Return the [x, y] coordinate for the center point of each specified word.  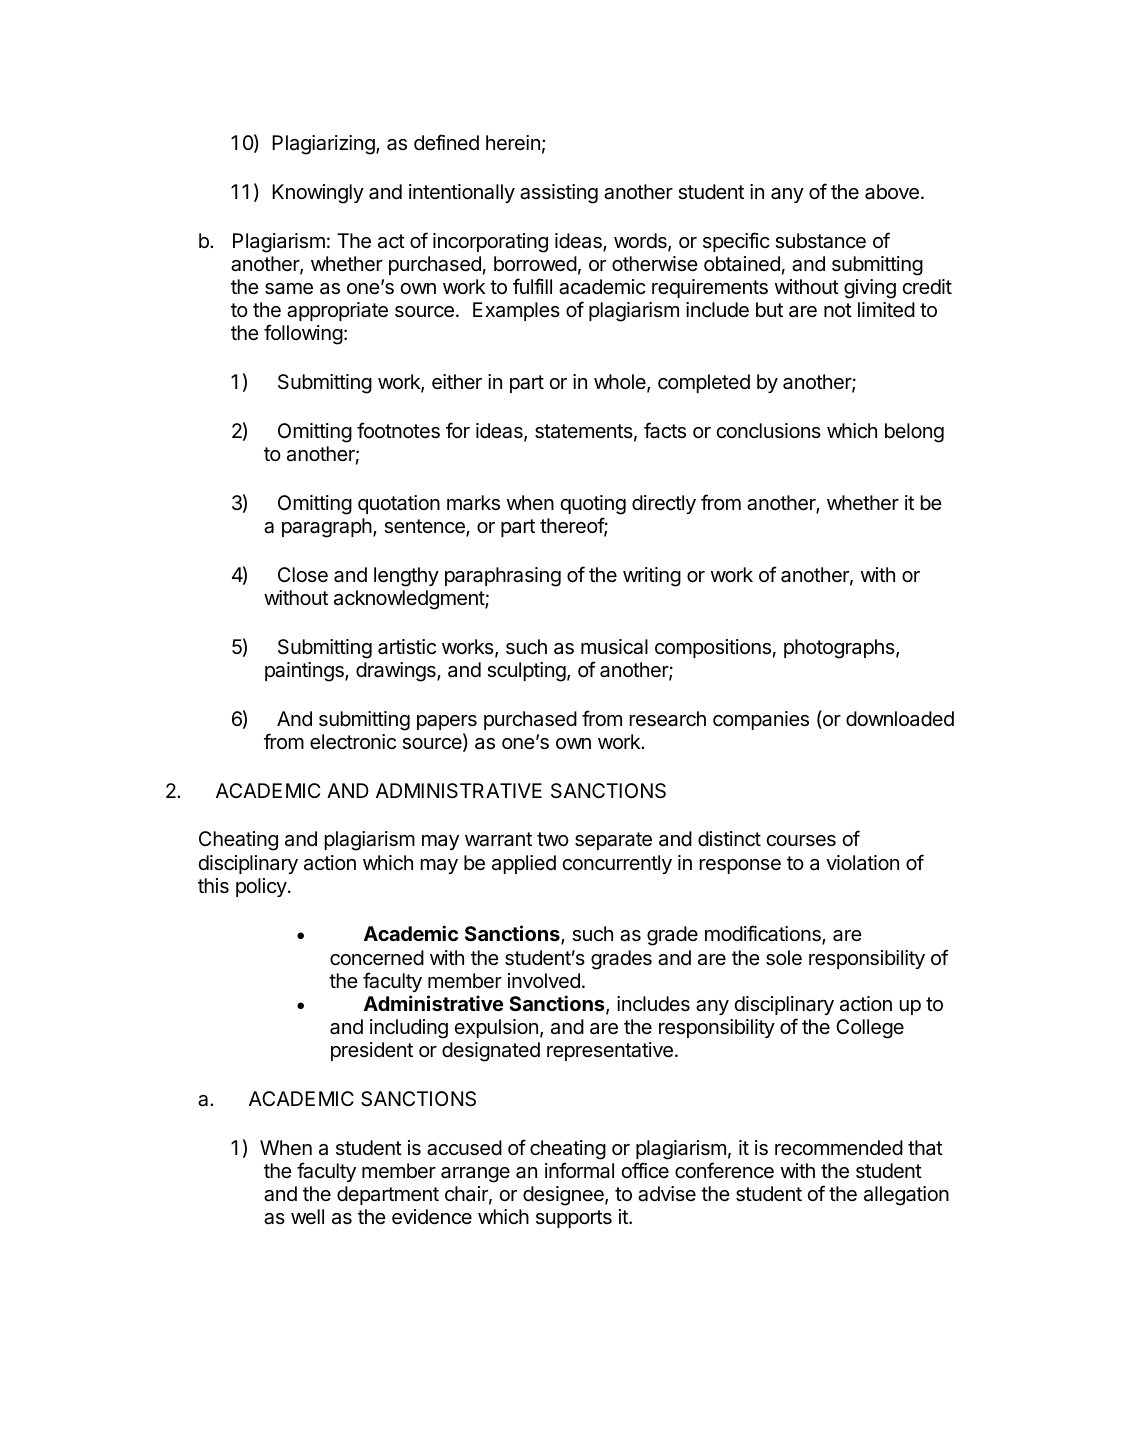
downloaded [900, 719]
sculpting [526, 672]
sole [784, 958]
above [892, 192]
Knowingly [318, 194]
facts [665, 430]
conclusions [768, 431]
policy [262, 887]
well [307, 1216]
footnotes [398, 430]
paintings [305, 672]
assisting [559, 194]
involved [544, 980]
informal [579, 1170]
